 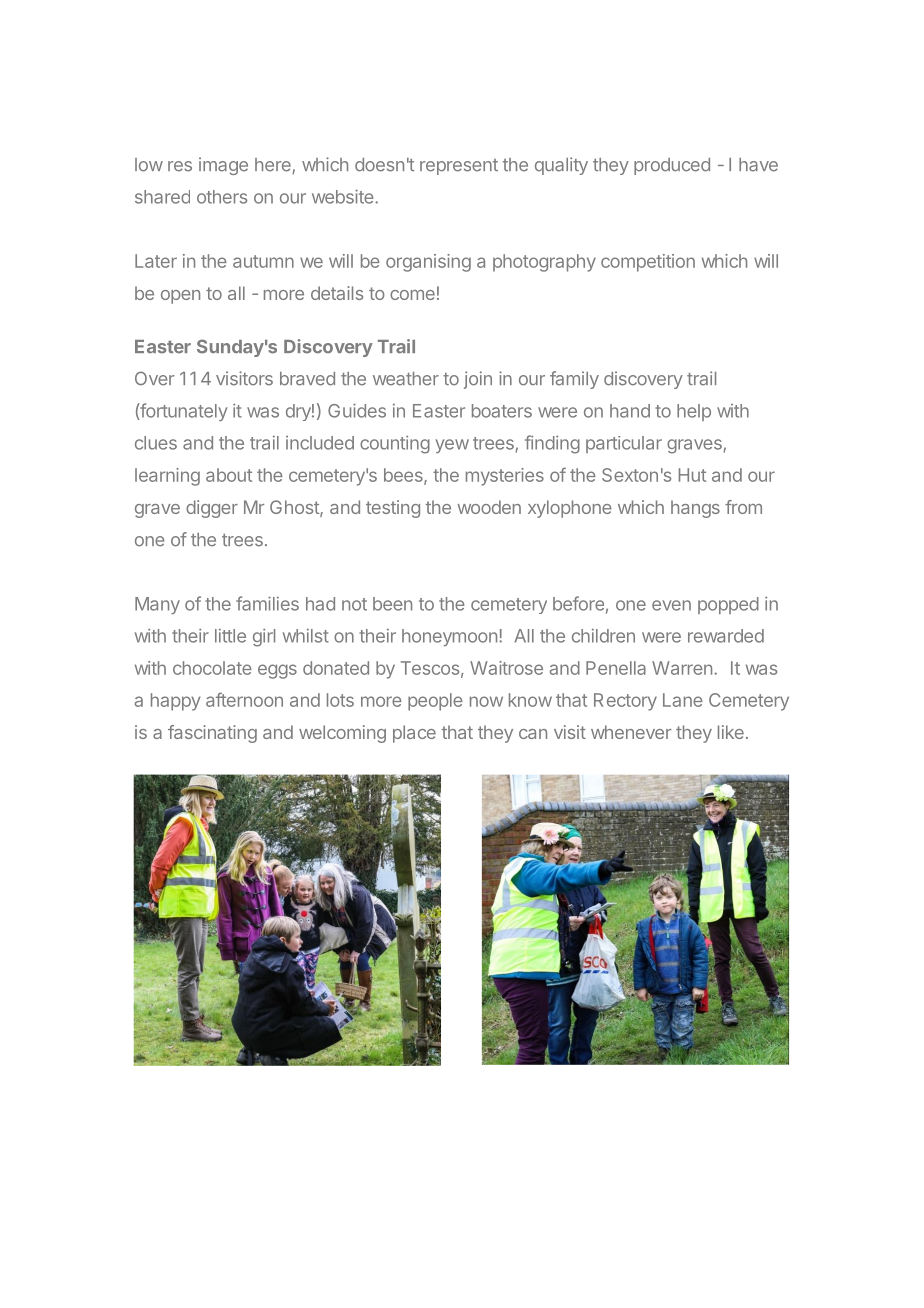 What do you see at coordinates (672, 166) in the screenshot?
I see `produced` at bounding box center [672, 166].
